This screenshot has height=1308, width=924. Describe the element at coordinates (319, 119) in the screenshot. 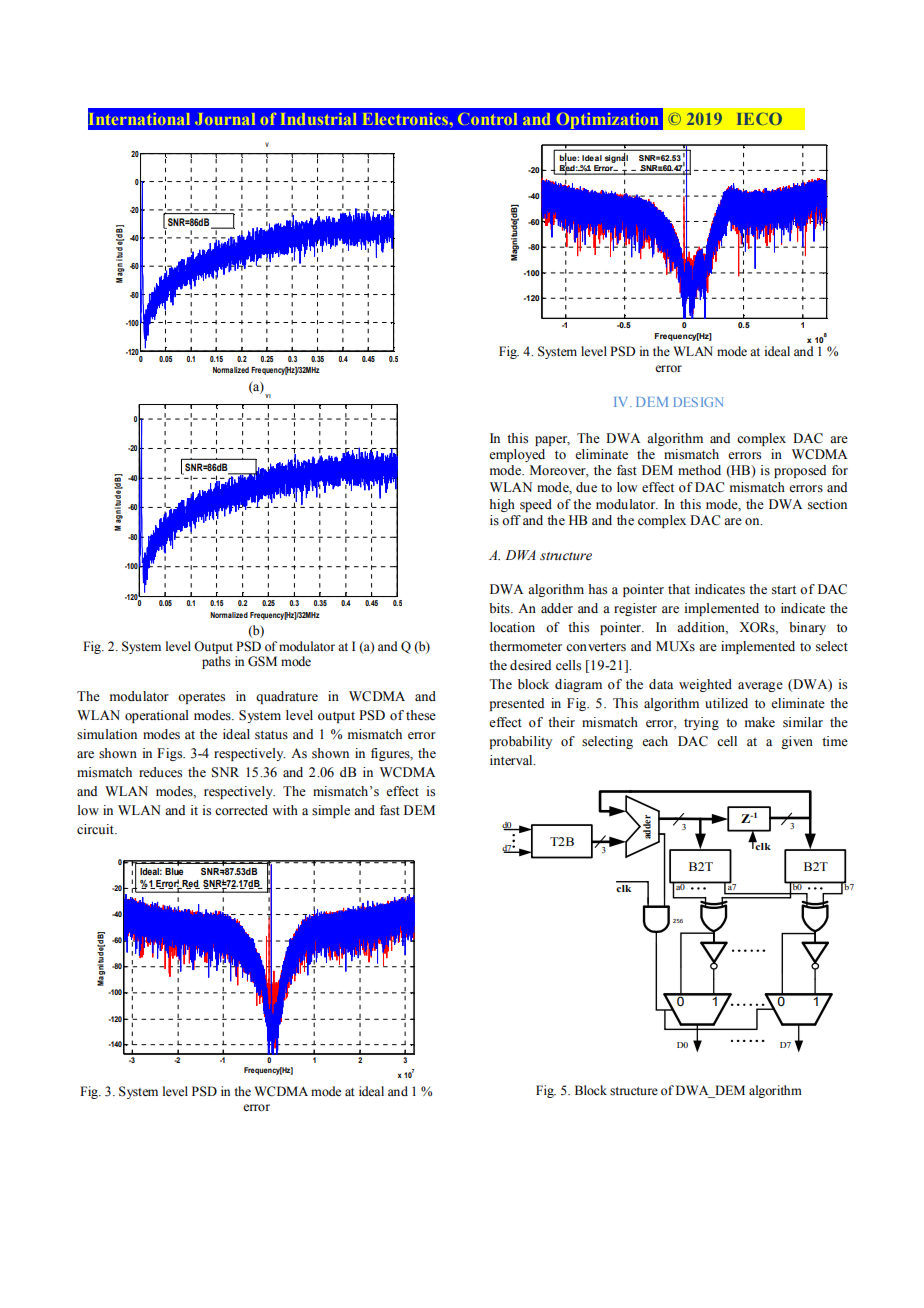

I see `Industrial` at that location.
